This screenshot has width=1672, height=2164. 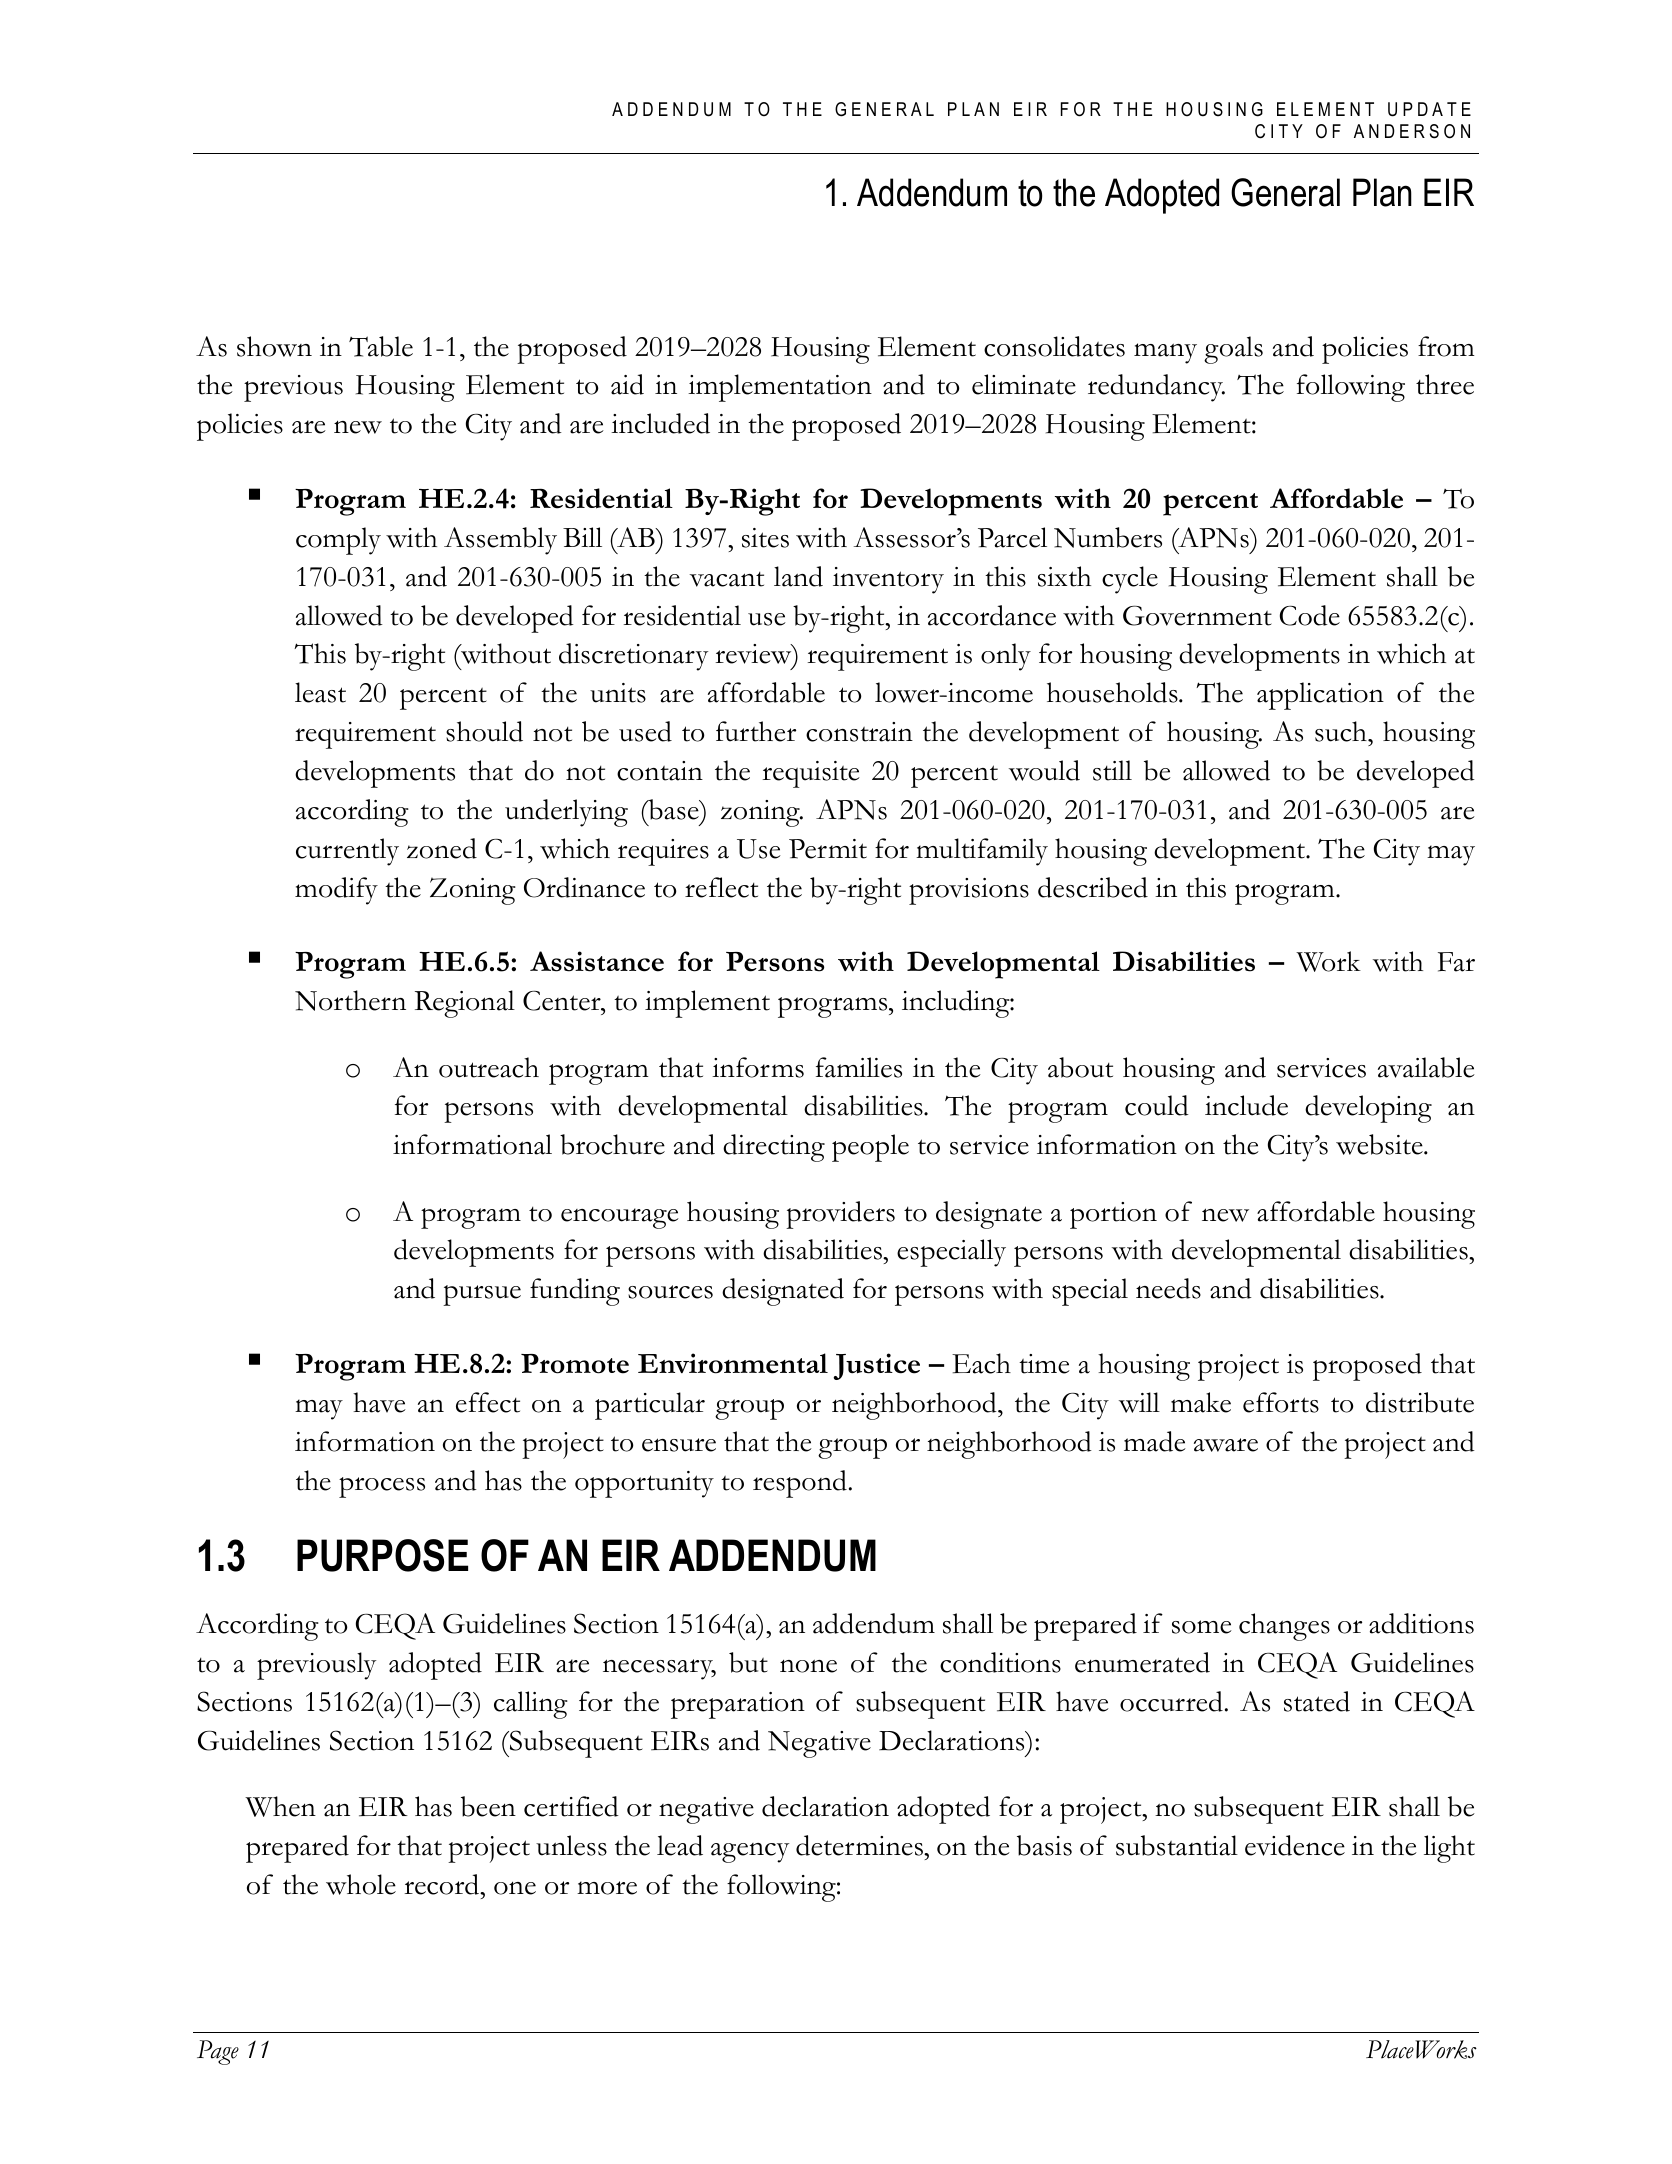 I want to click on needs, so click(x=1168, y=1288).
